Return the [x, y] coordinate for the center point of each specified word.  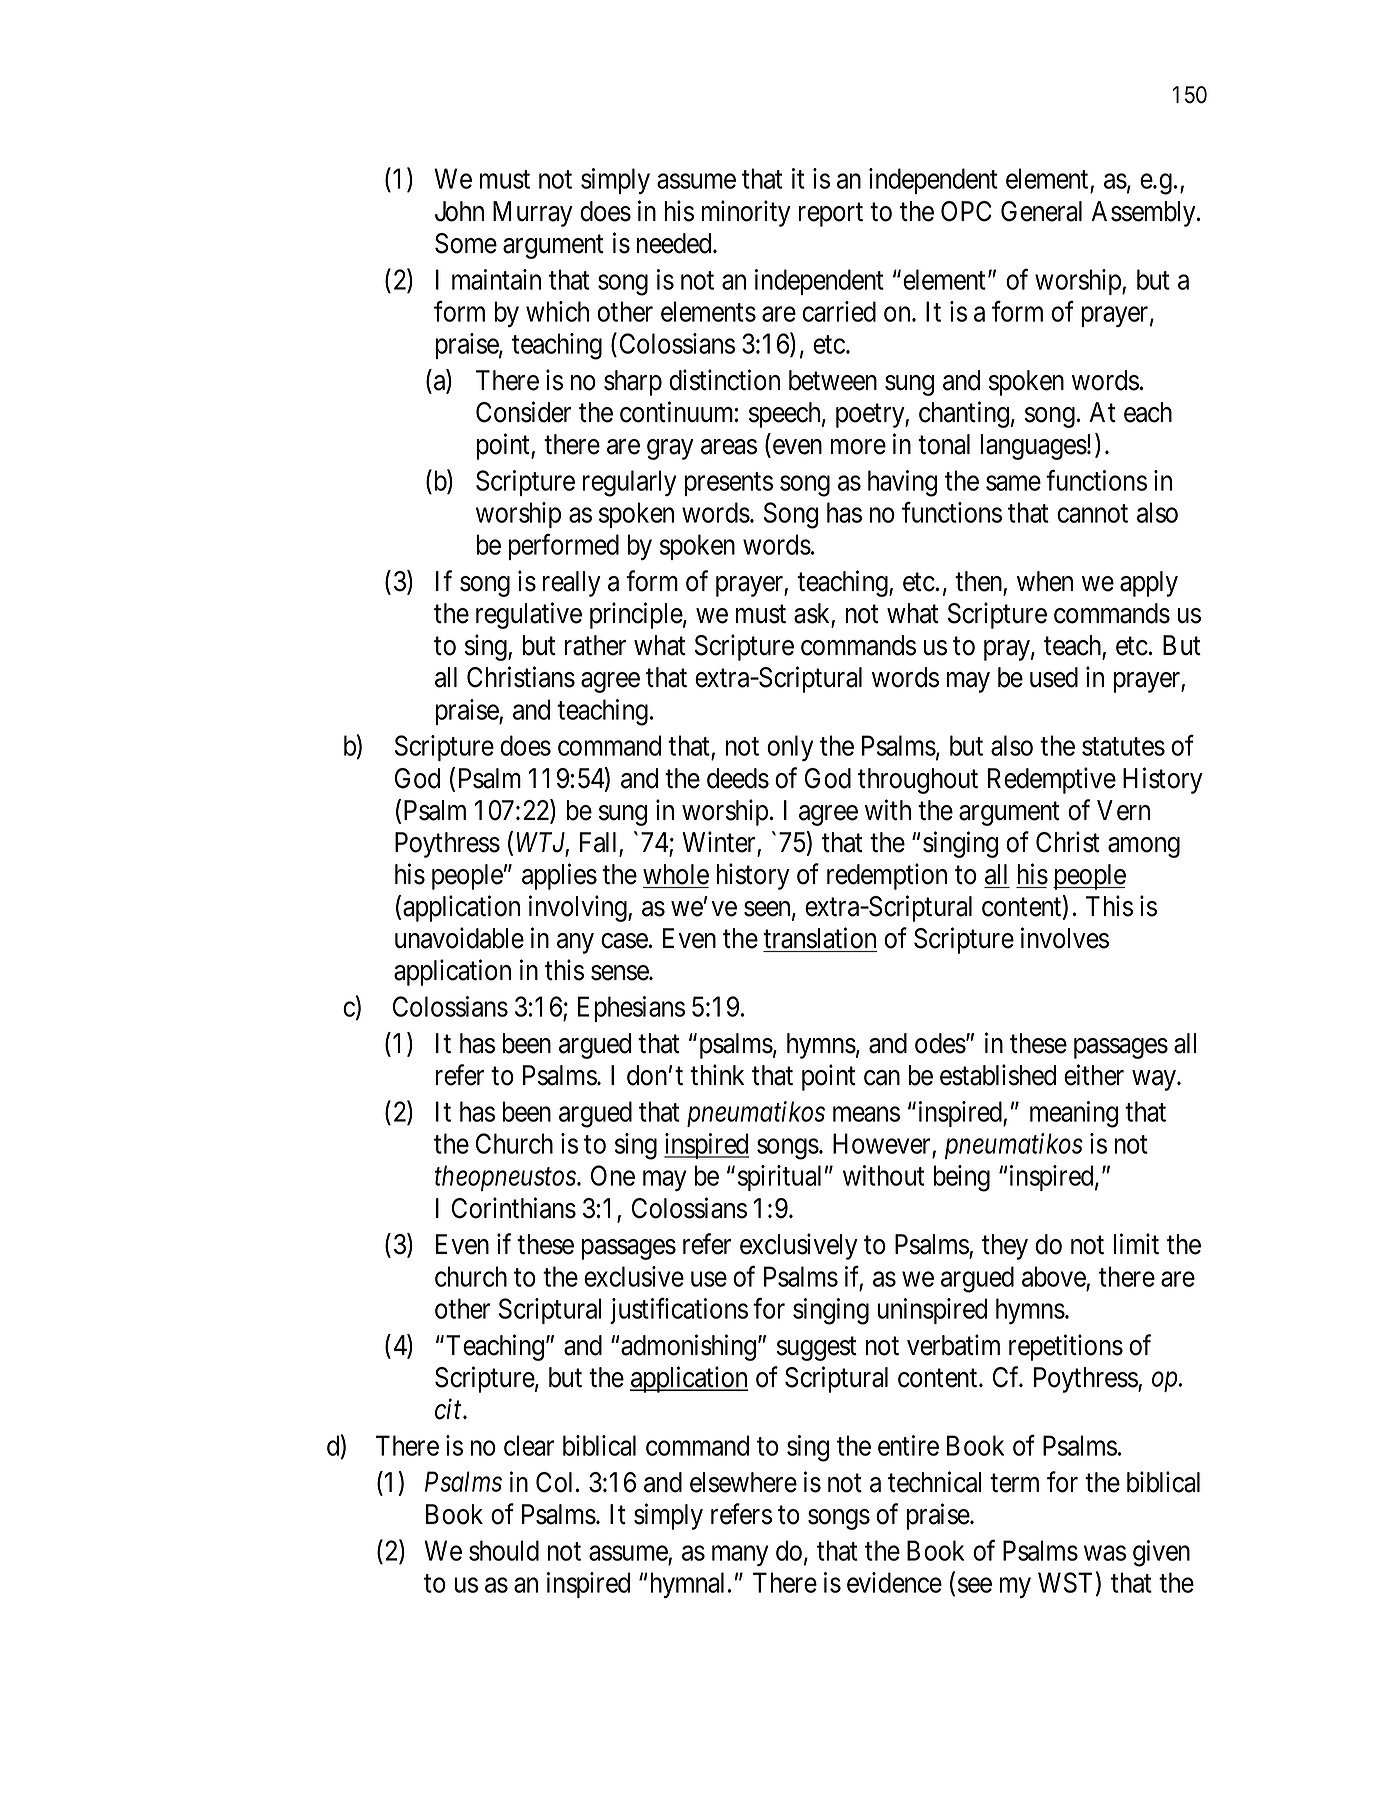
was [1105, 1553]
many [740, 1556]
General [1041, 211]
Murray [533, 214]
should [504, 1550]
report [831, 215]
